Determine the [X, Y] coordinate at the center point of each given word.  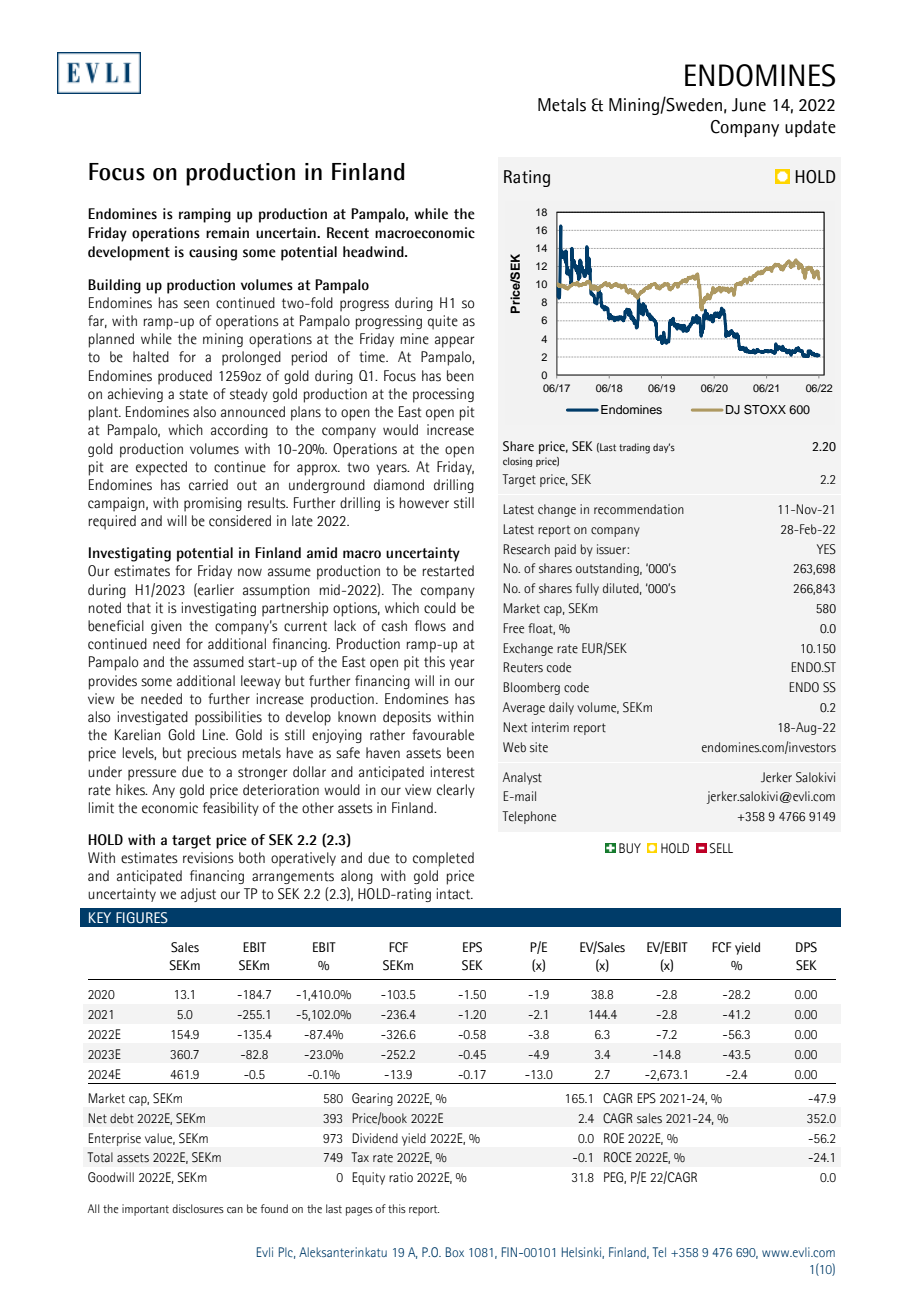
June [749, 105]
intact [455, 894]
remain [227, 233]
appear [454, 342]
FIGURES [142, 918]
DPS [806, 947]
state [193, 394]
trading [634, 448]
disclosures [198, 1208]
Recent [348, 233]
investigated [153, 718]
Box [455, 1252]
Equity [368, 1178]
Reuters [523, 667]
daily [561, 708]
